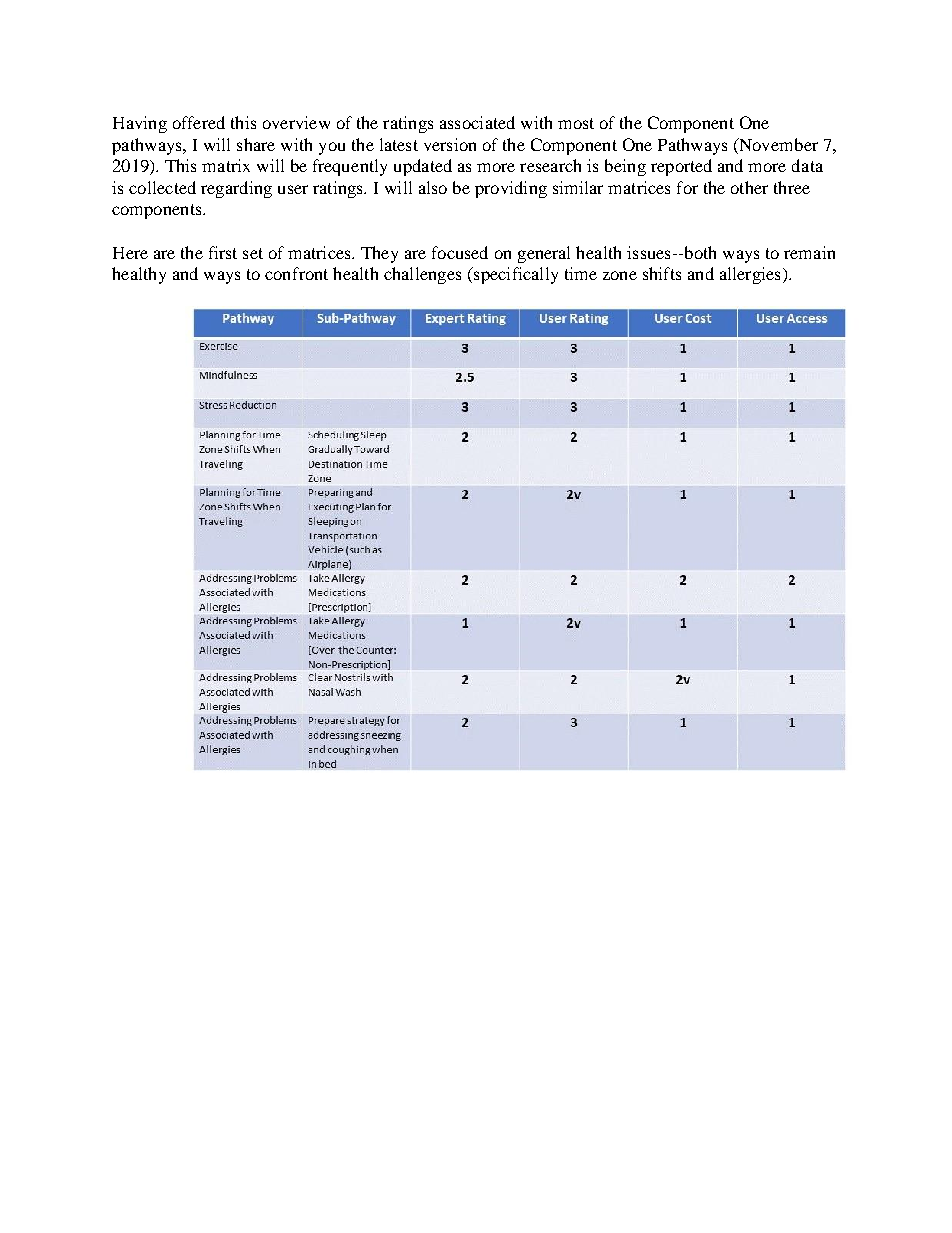  I want to click on matrix, so click(226, 165).
